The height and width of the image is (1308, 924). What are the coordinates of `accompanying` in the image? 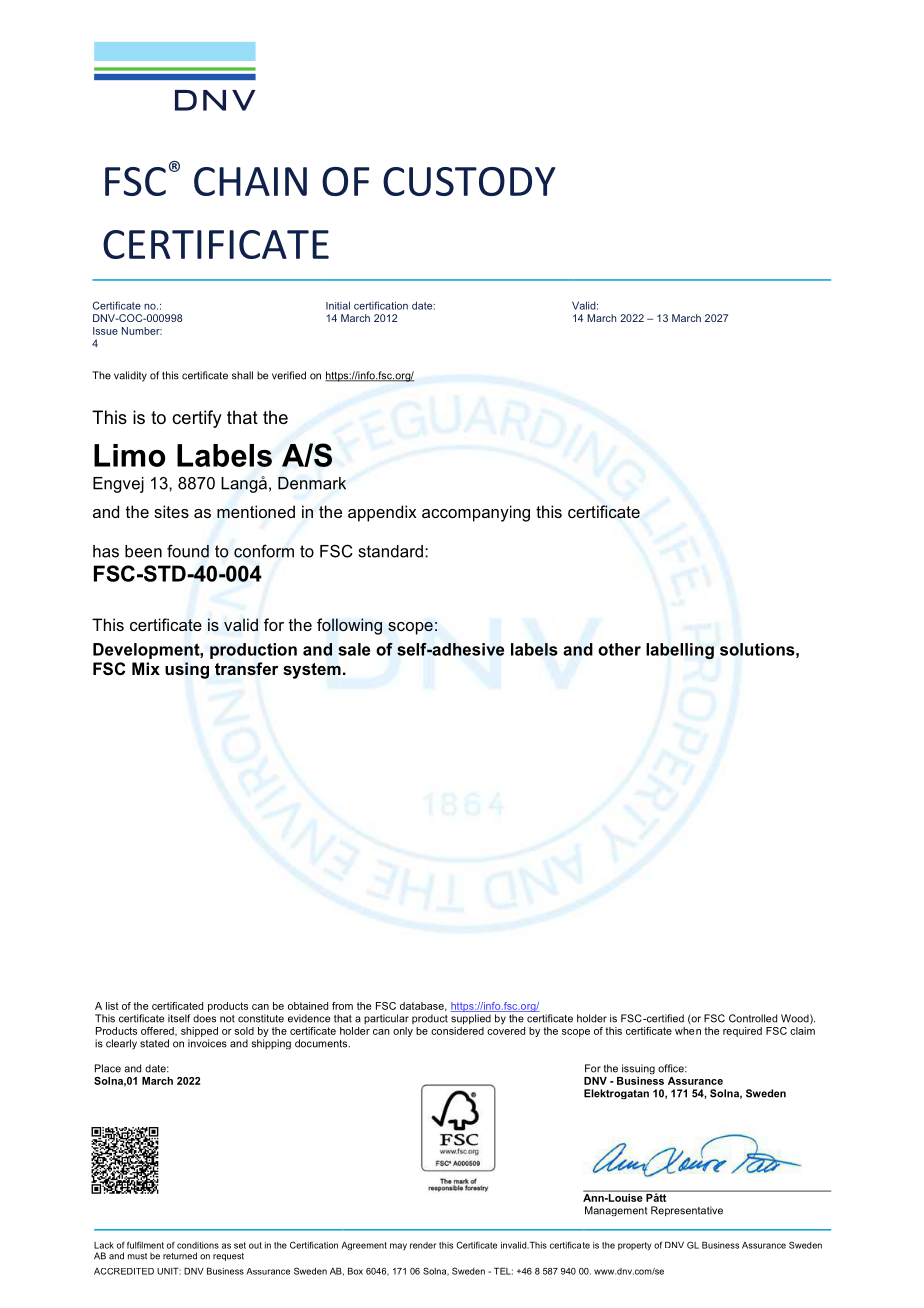 It's located at (476, 513).
